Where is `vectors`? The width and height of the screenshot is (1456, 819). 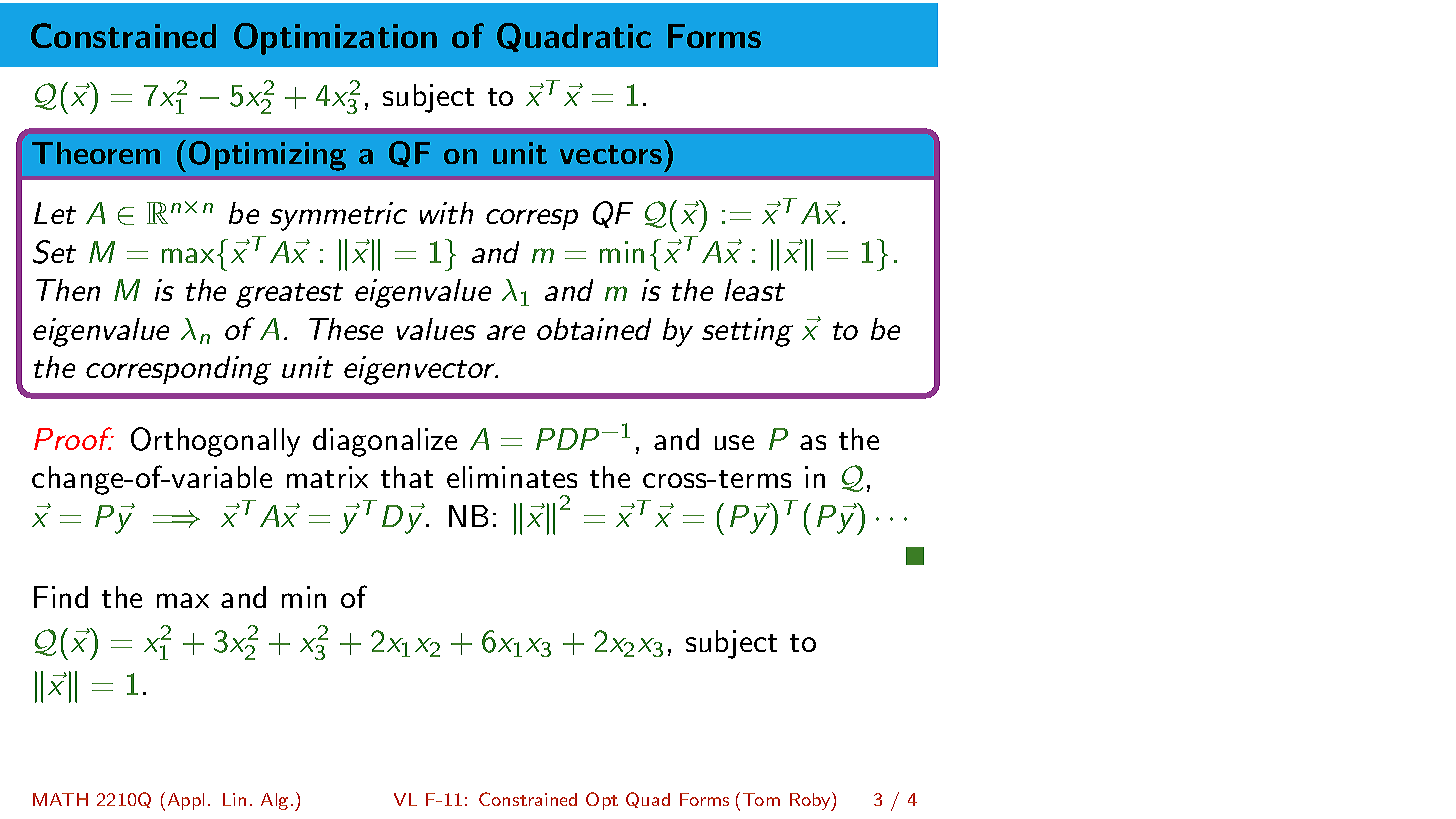 vectors is located at coordinates (611, 154).
